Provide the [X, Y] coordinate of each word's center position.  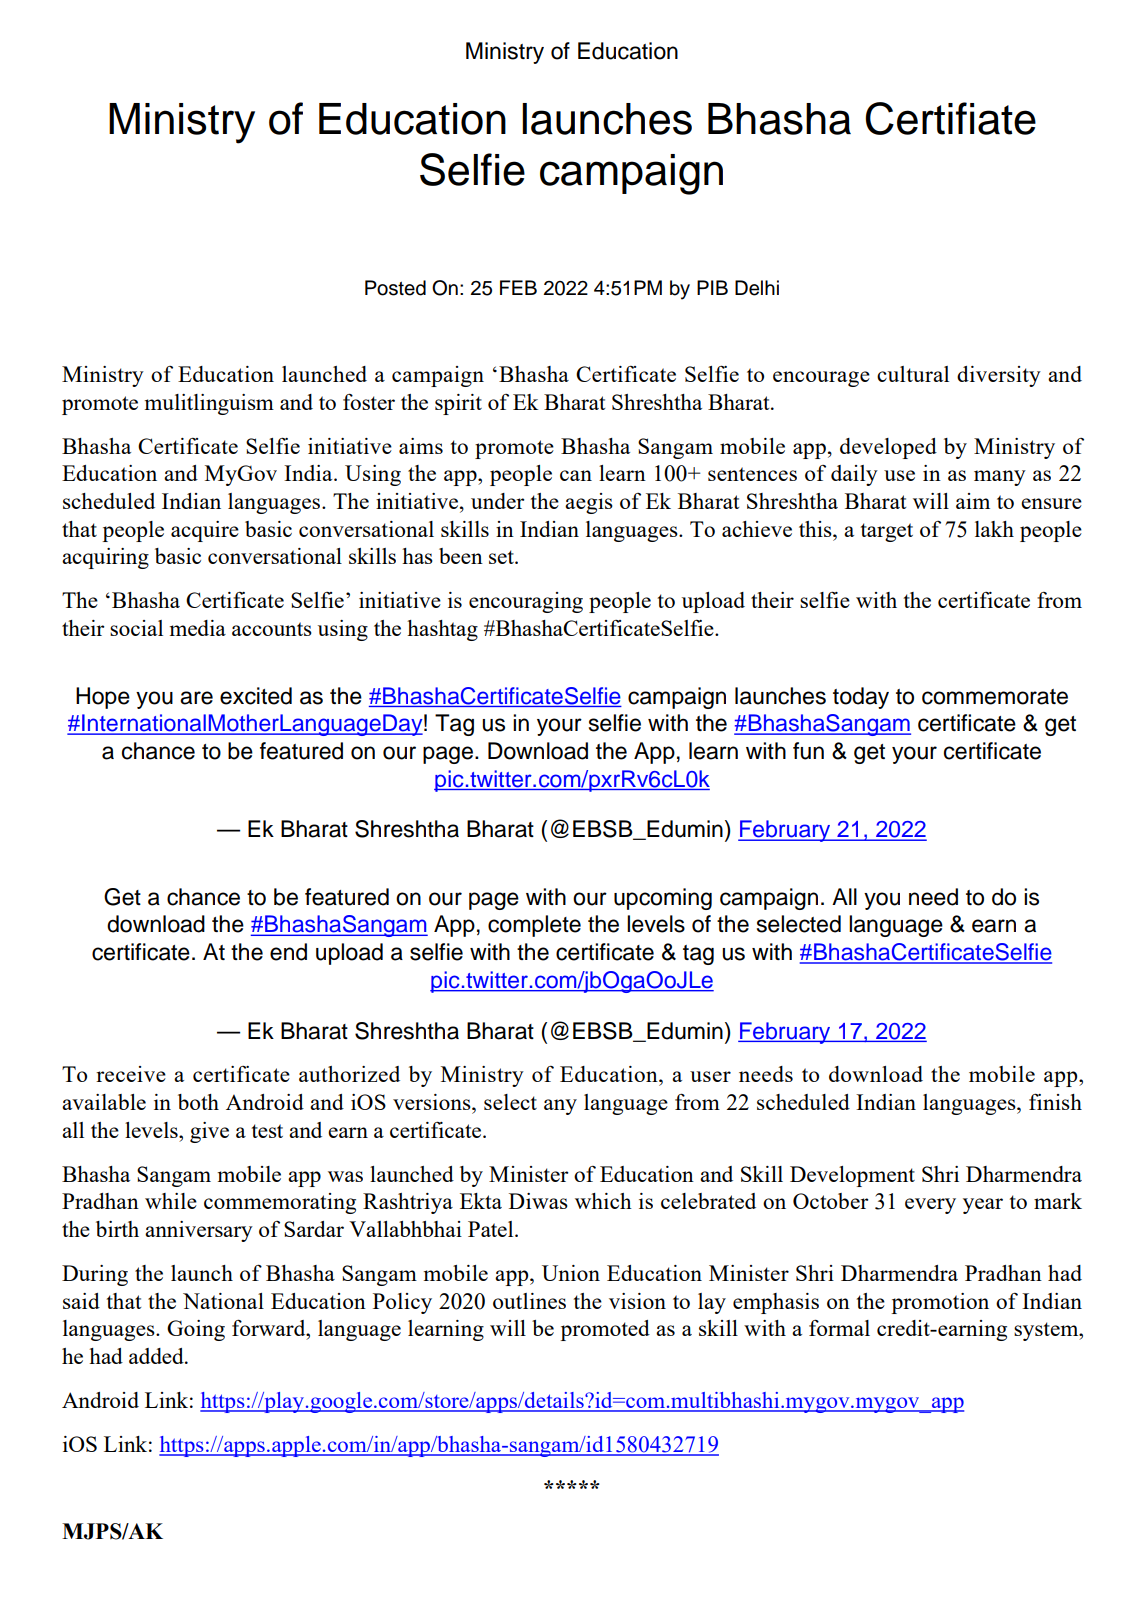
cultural [913, 374]
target [887, 532]
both [198, 1102]
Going [196, 1330]
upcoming [663, 899]
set [502, 557]
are [196, 698]
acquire [205, 531]
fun [808, 751]
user [710, 1076]
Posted [395, 288]
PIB [712, 287]
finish [1055, 1101]
